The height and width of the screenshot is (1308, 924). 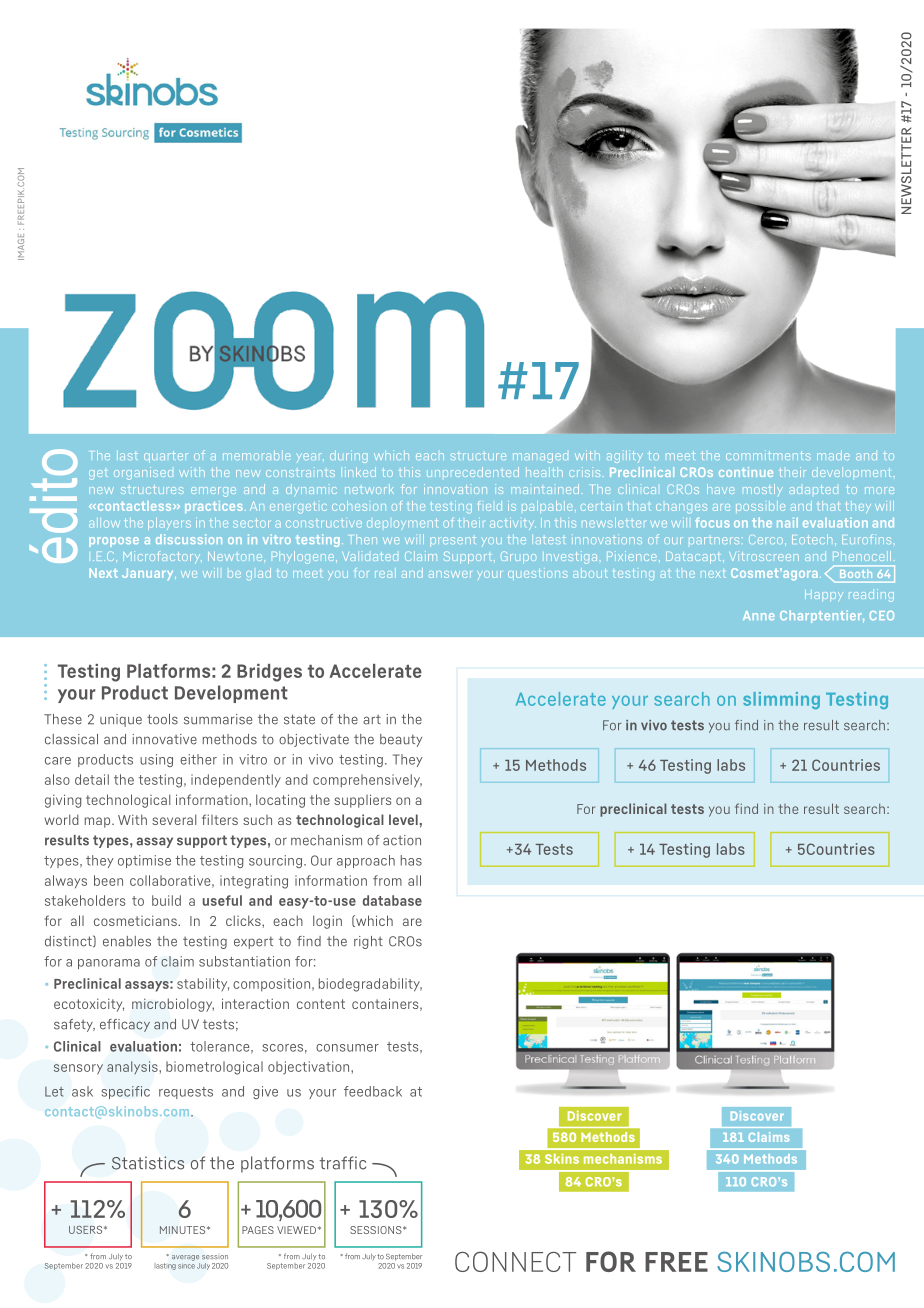 What do you see at coordinates (515, 1261) in the screenshot?
I see `CONNECT` at bounding box center [515, 1261].
